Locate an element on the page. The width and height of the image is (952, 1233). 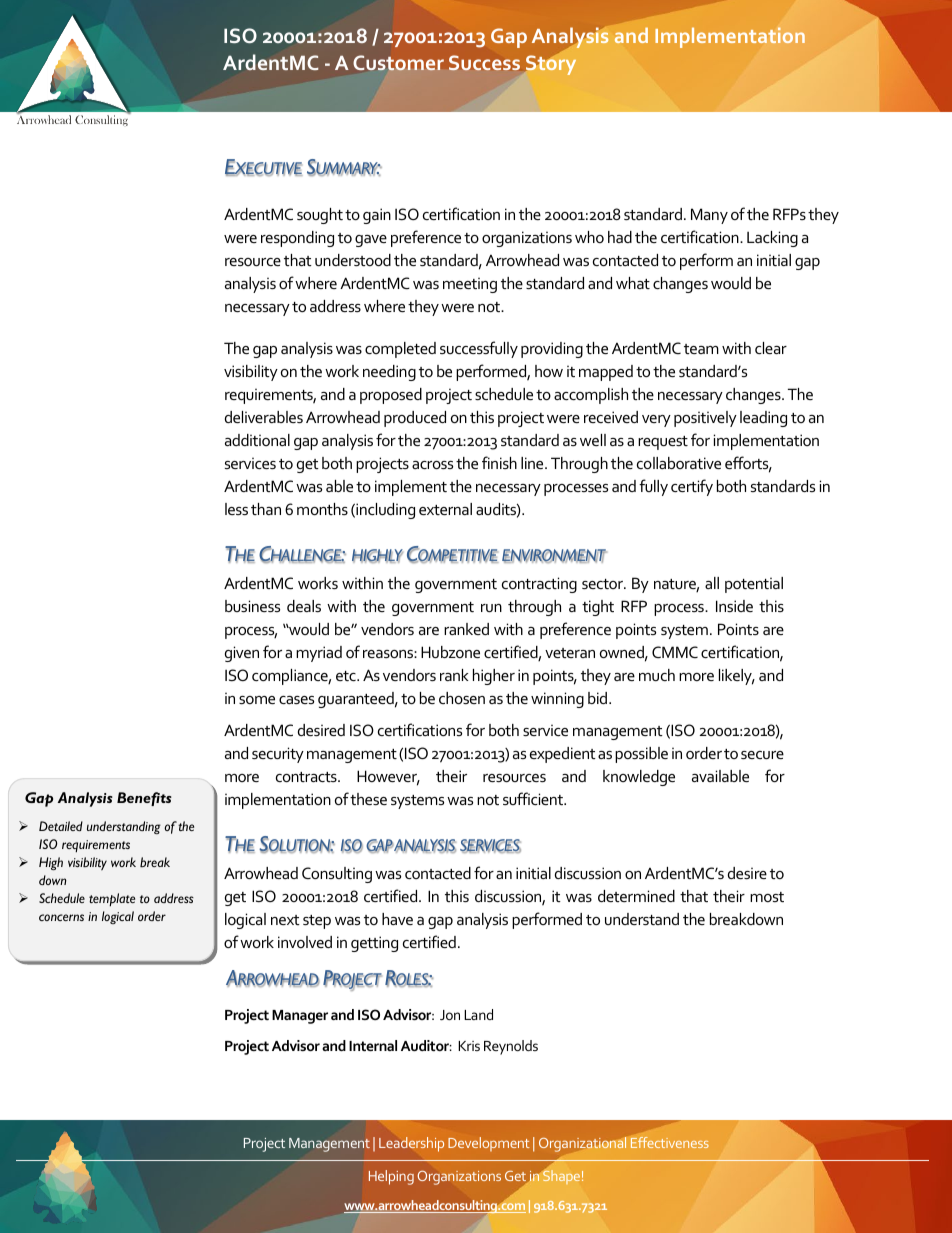
Story is located at coordinates (550, 64).
